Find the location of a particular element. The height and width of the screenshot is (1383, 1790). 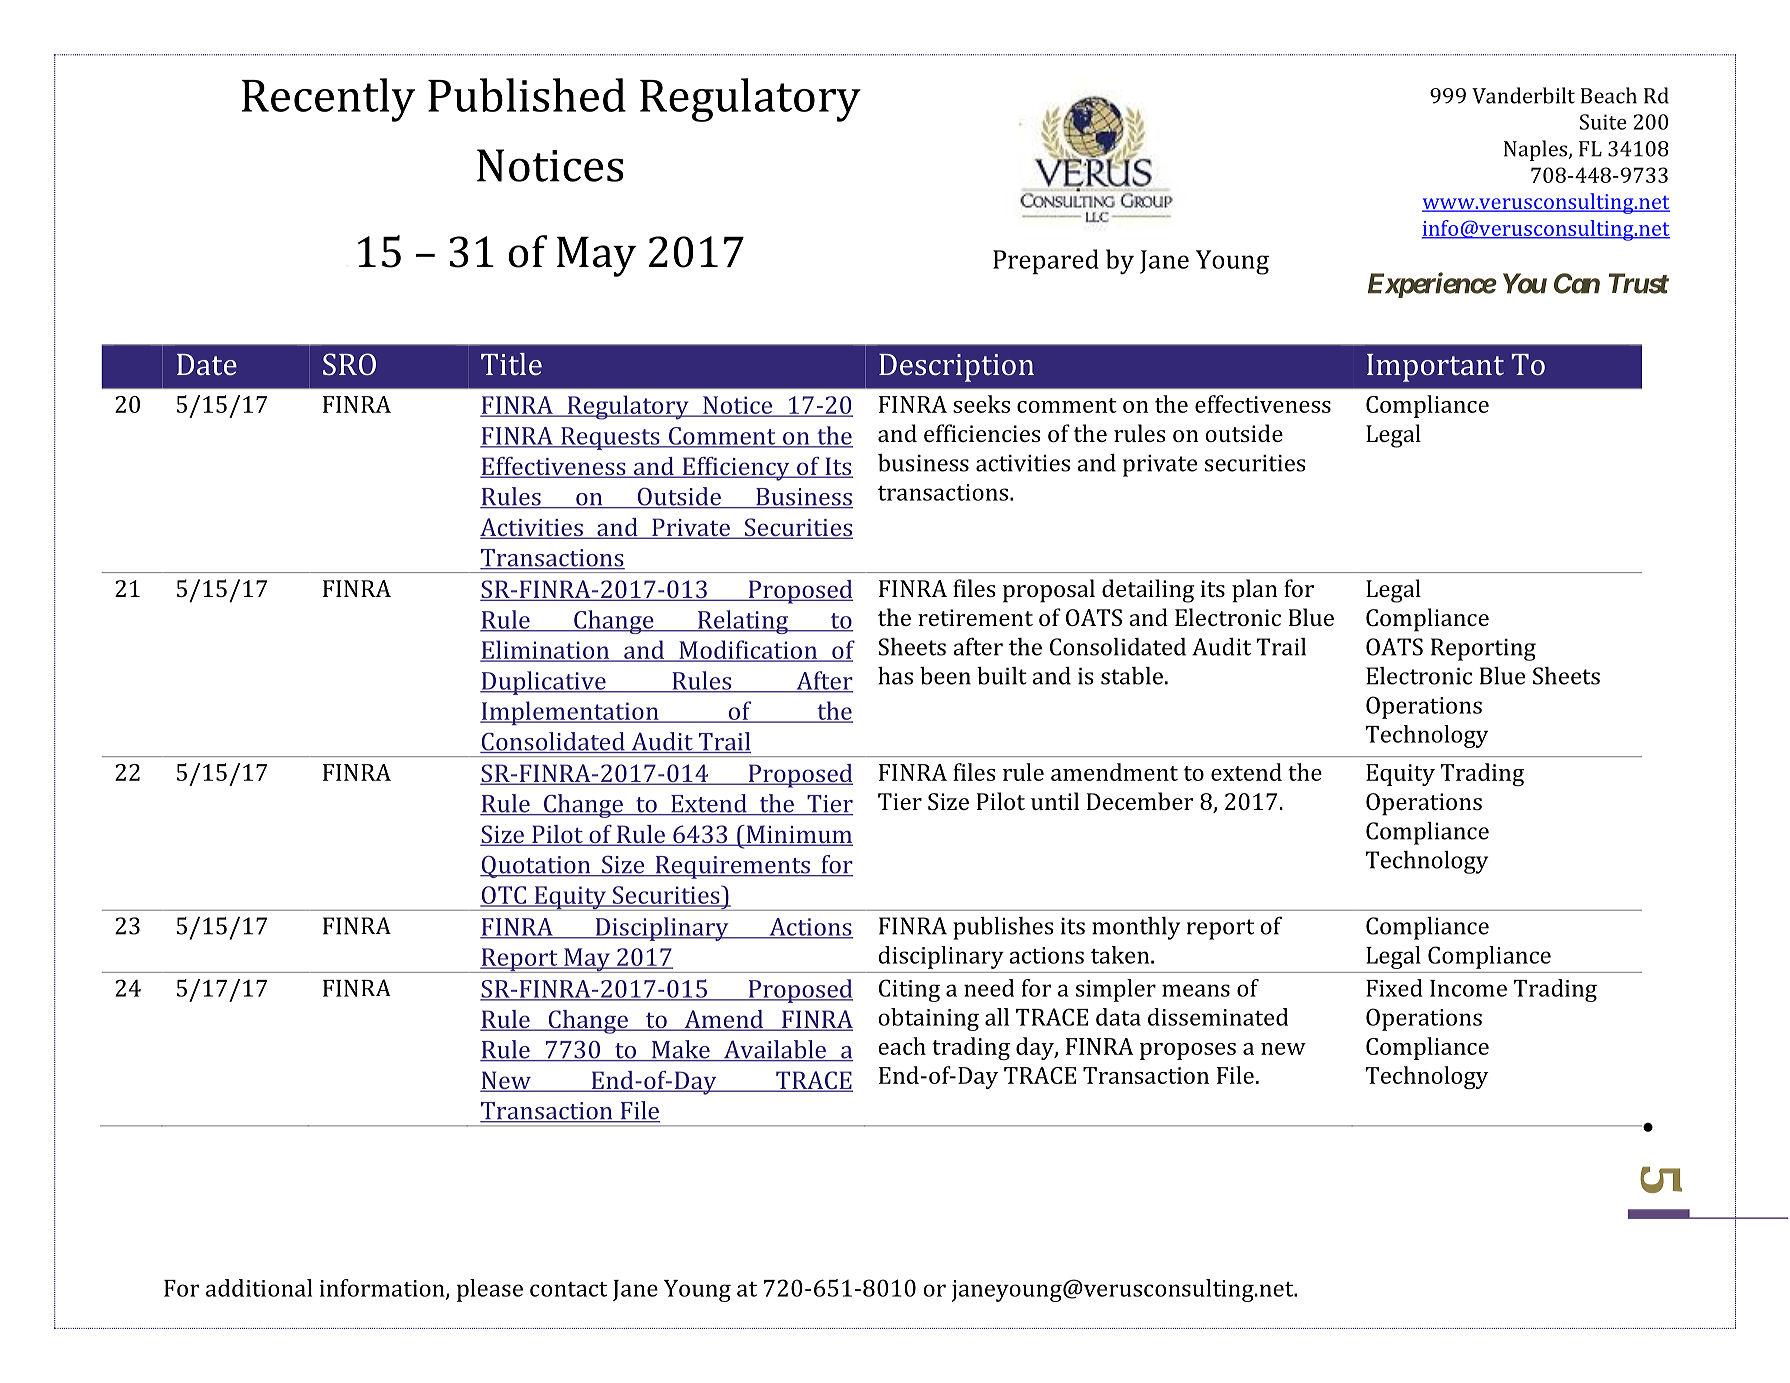

seeks is located at coordinates (981, 404).
